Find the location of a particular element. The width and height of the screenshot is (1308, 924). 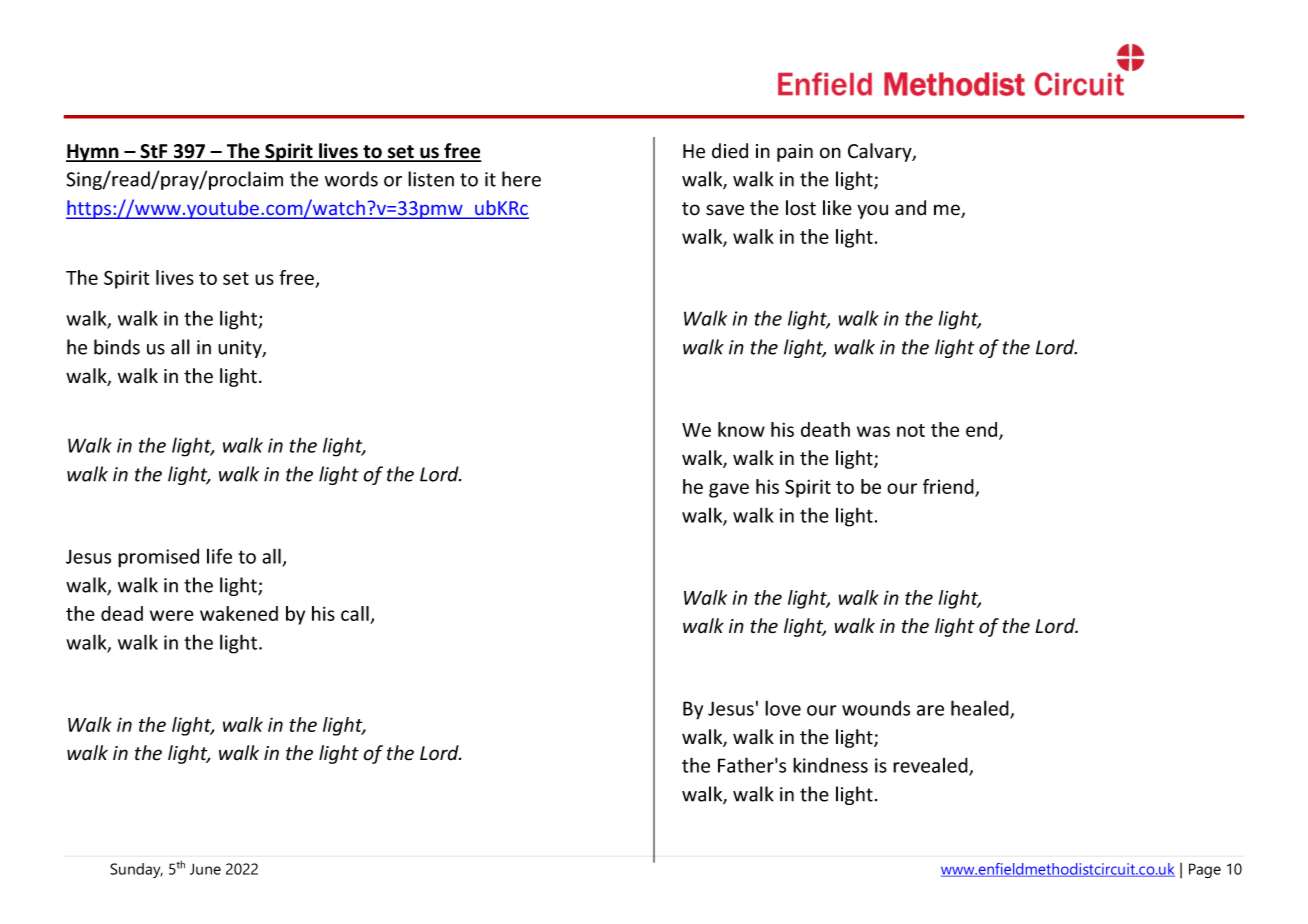

and is located at coordinates (910, 208).
